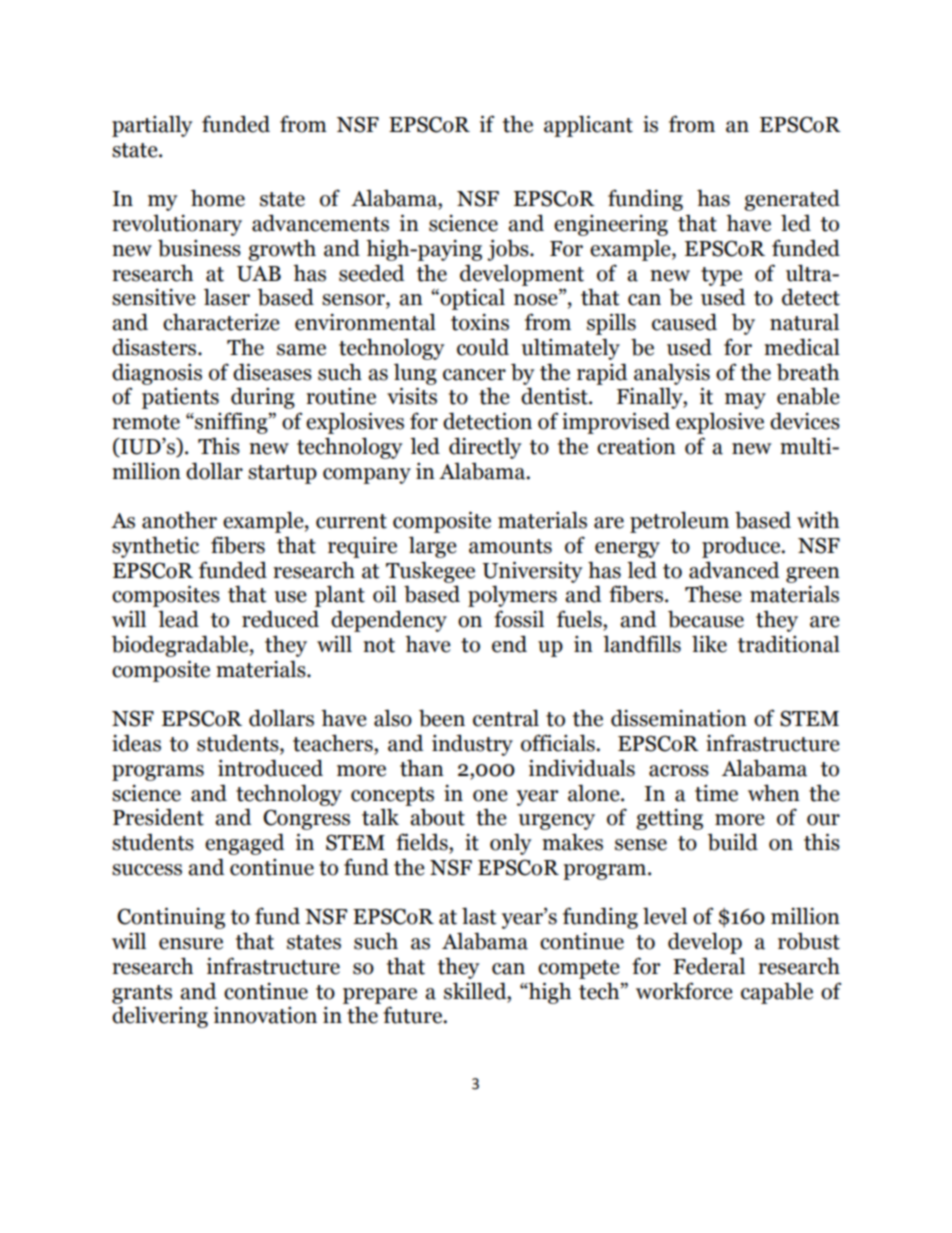 The width and height of the image is (952, 1233). Describe the element at coordinates (218, 198) in the image. I see `home` at that location.
